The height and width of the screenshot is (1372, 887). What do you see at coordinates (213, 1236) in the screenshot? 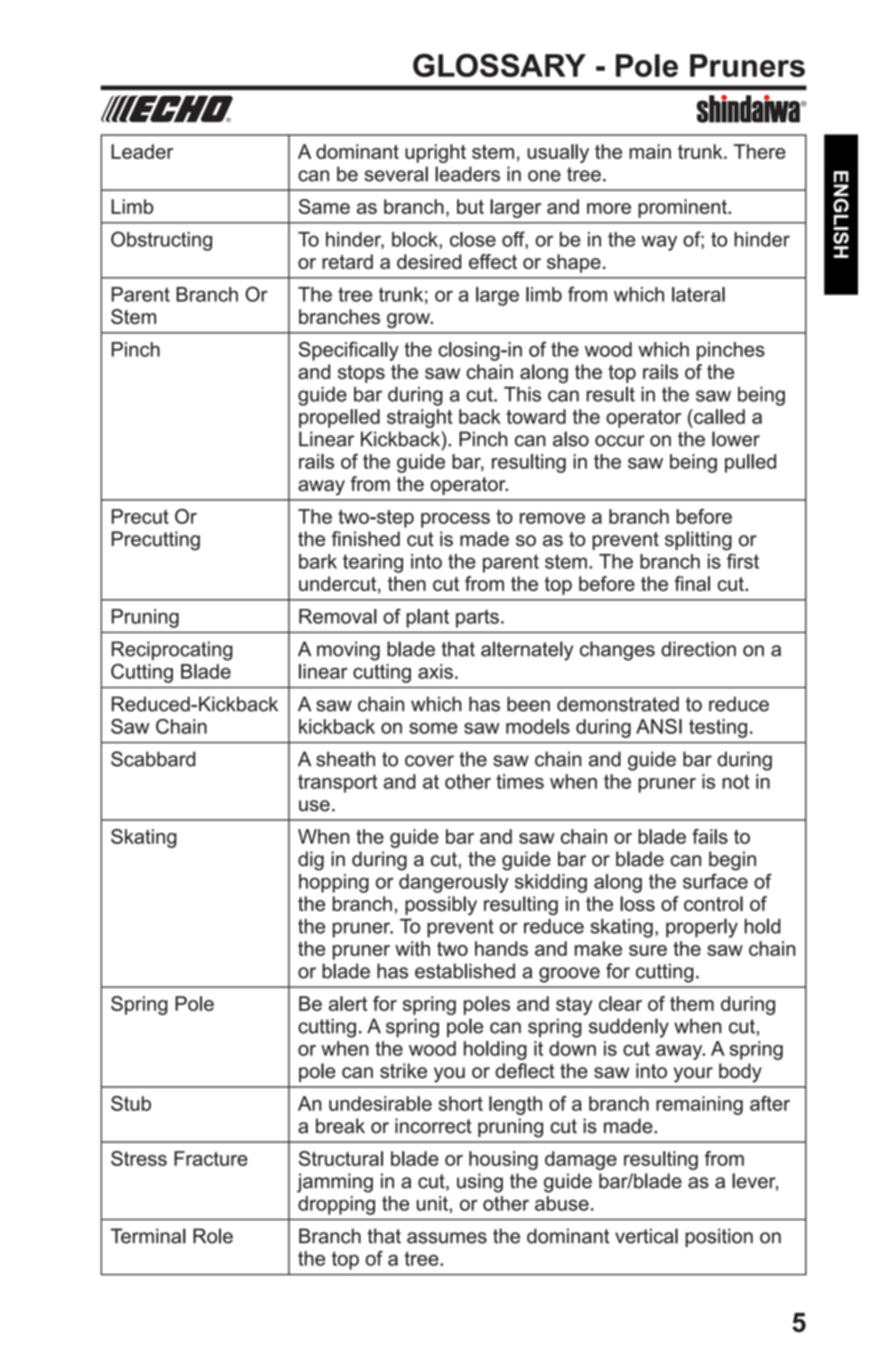
I see `Role` at bounding box center [213, 1236].
